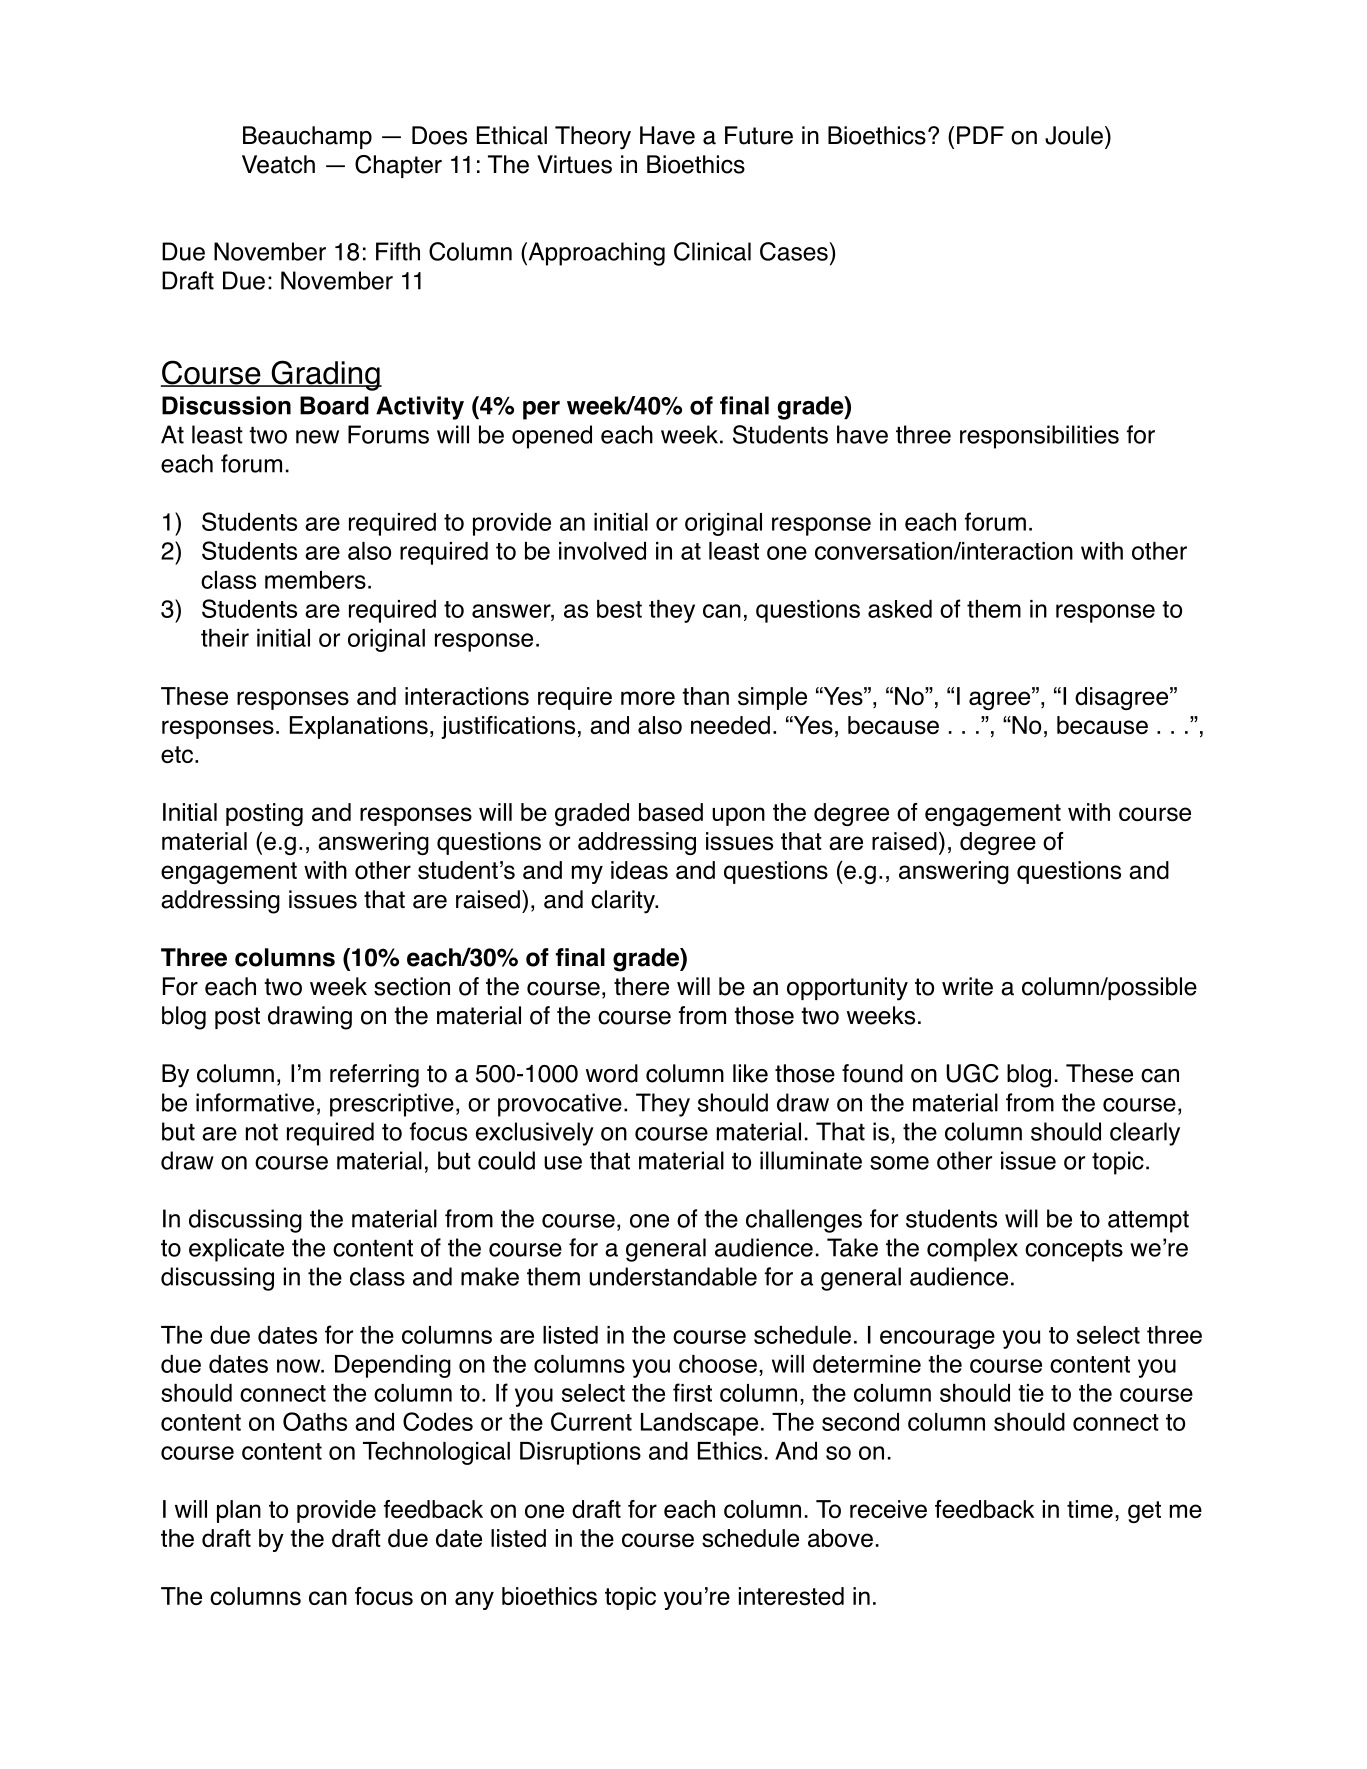  What do you see at coordinates (980, 135) in the screenshot?
I see `PDF` at bounding box center [980, 135].
